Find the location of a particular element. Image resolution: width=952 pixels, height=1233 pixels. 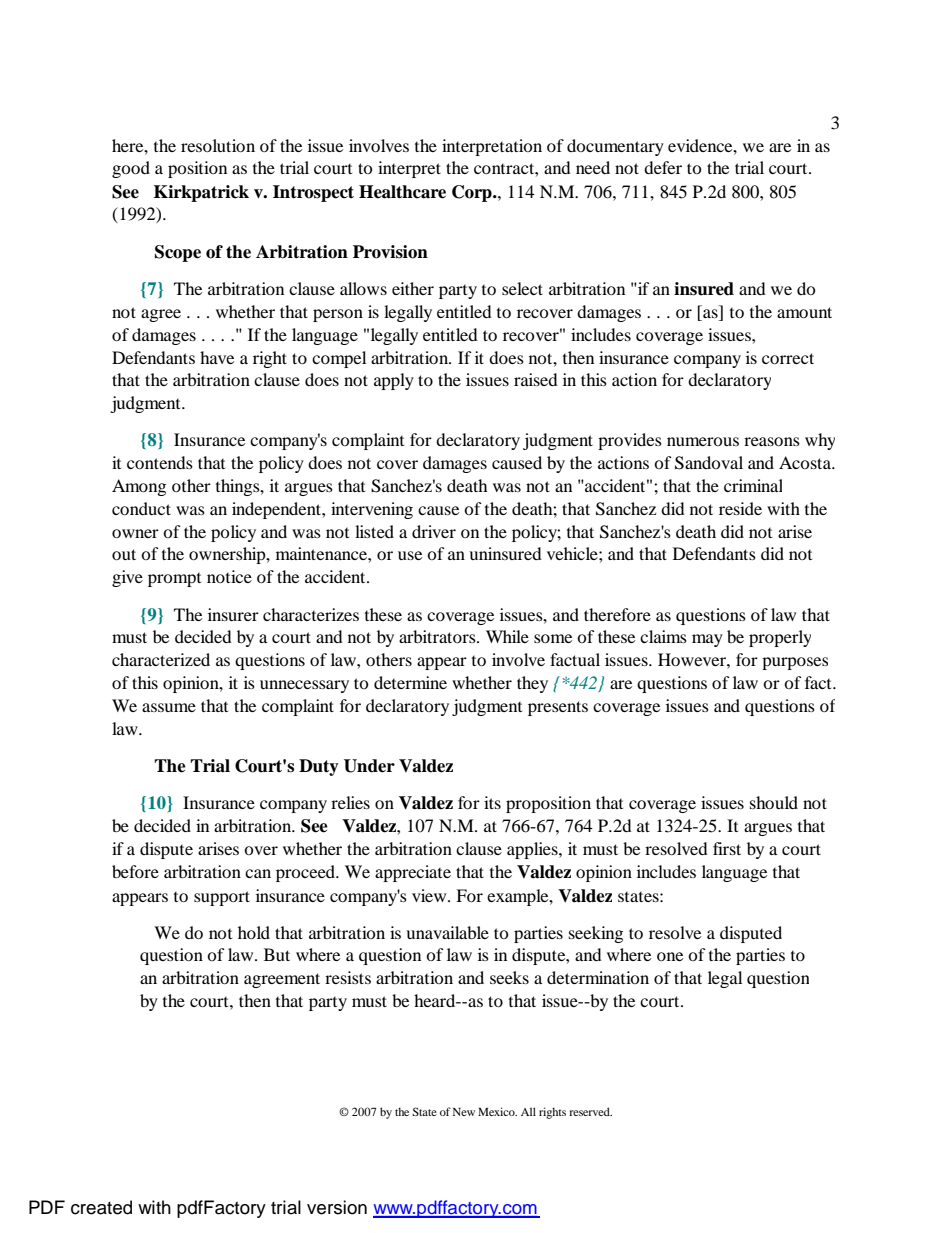

Kirkpatrick is located at coordinates (201, 193).
